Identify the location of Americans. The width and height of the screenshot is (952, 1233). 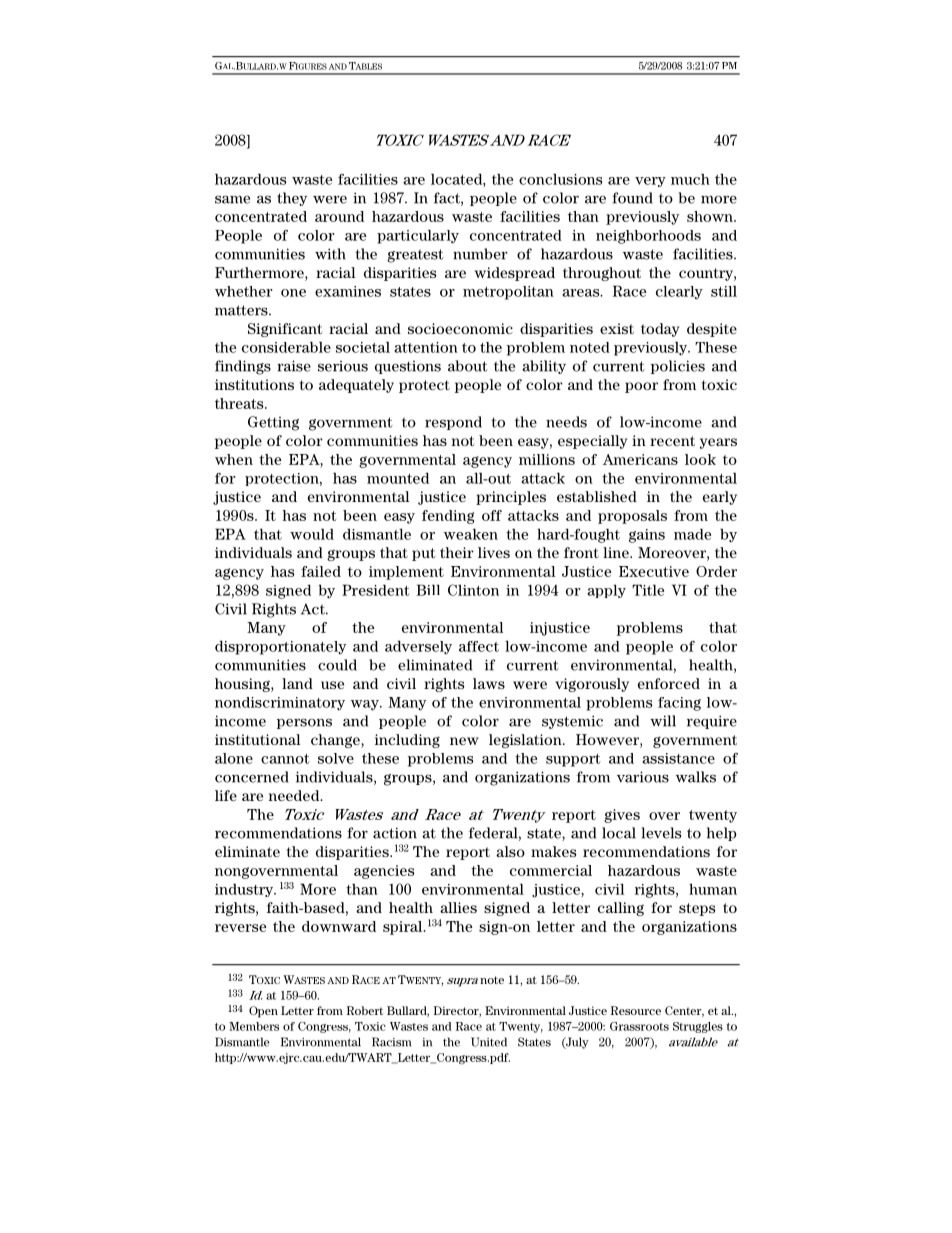
(640, 459).
